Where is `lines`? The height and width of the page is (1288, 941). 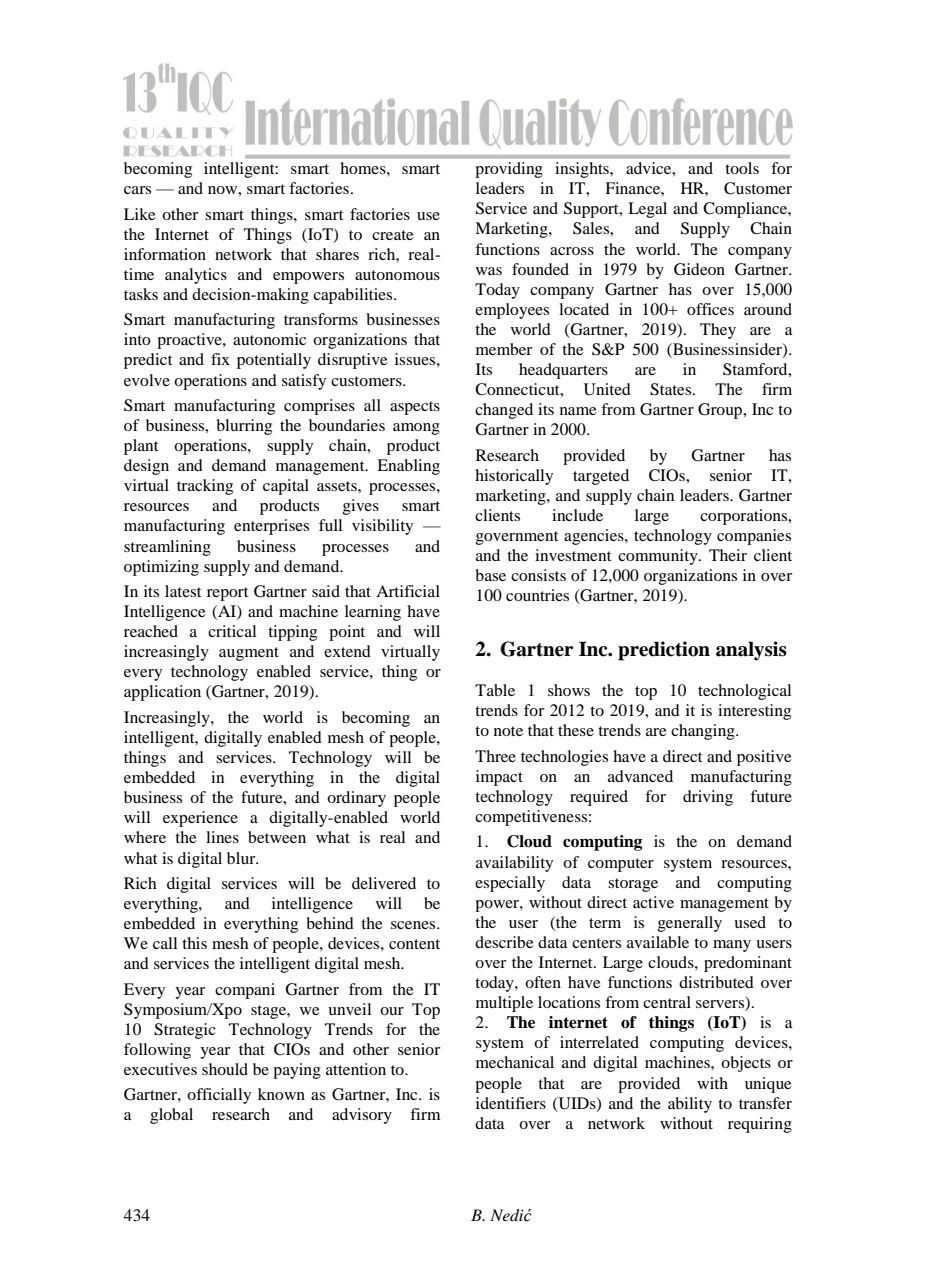 lines is located at coordinates (222, 837).
